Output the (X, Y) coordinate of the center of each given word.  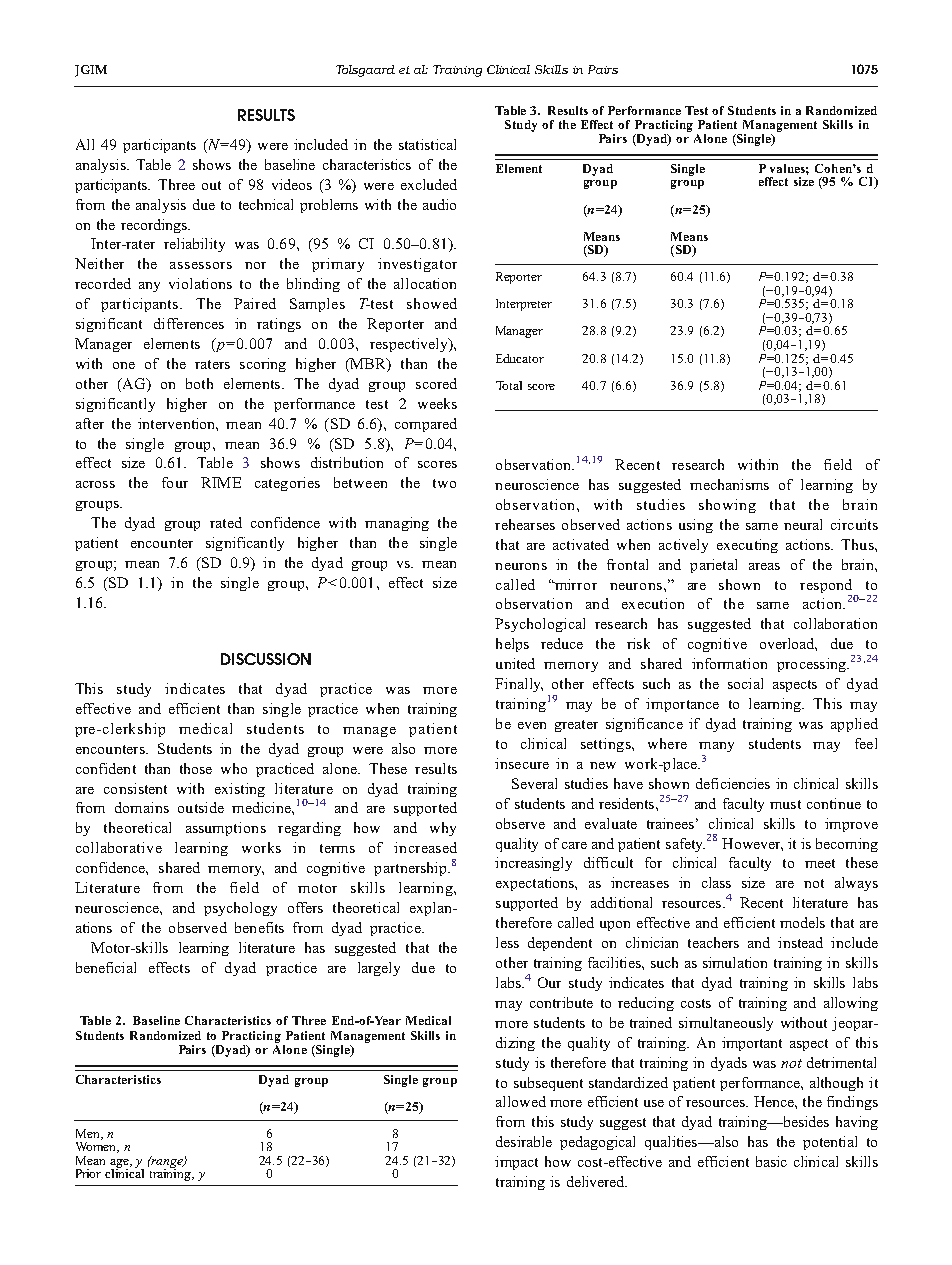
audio (439, 204)
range (167, 1163)
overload (788, 644)
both (199, 383)
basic (771, 1161)
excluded (429, 184)
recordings (155, 226)
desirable (524, 1141)
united (515, 663)
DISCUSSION (266, 659)
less (507, 942)
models (802, 922)
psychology (240, 909)
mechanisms (729, 484)
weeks (437, 403)
